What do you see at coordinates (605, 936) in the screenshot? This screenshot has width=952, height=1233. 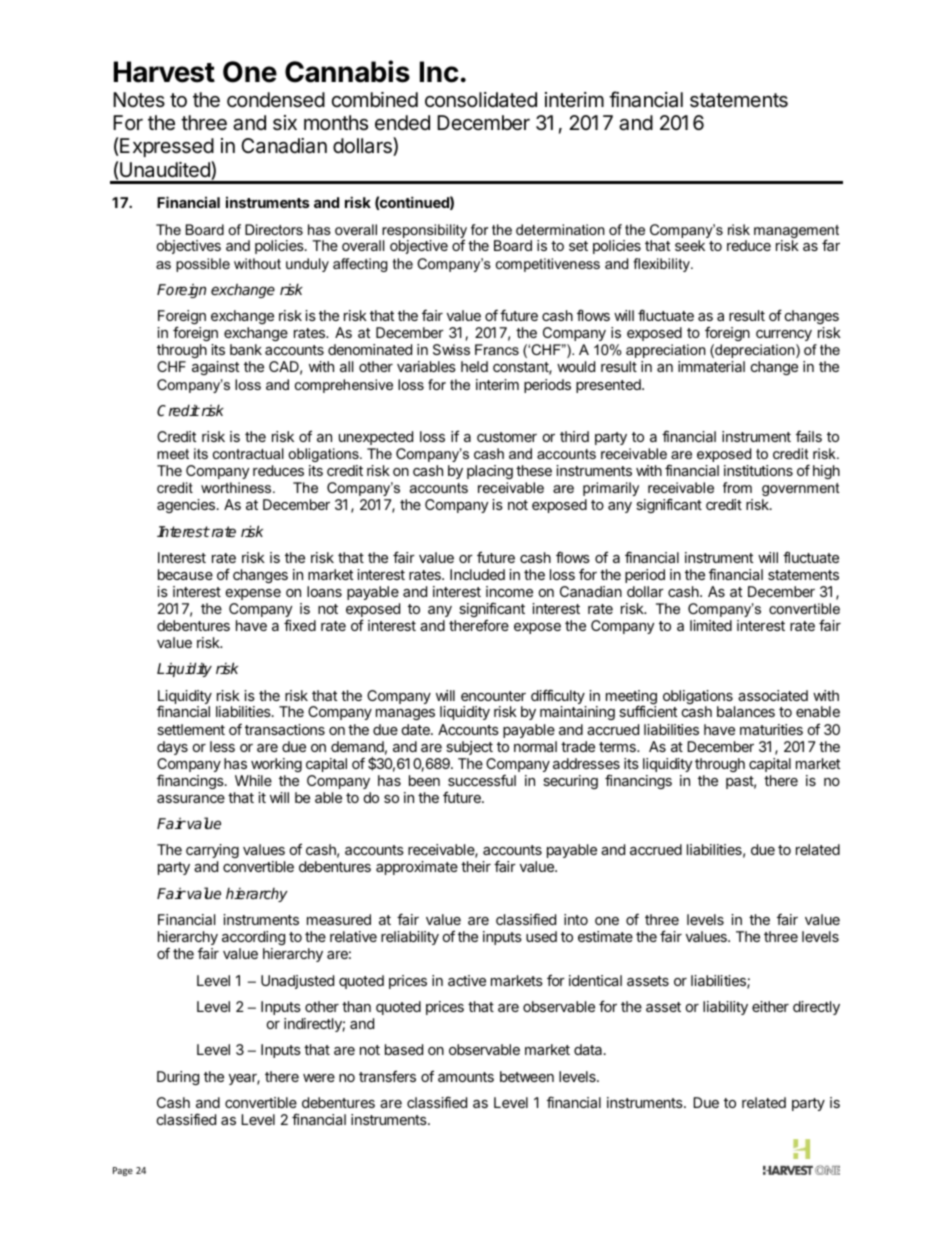 I see `estimate` at bounding box center [605, 936].
